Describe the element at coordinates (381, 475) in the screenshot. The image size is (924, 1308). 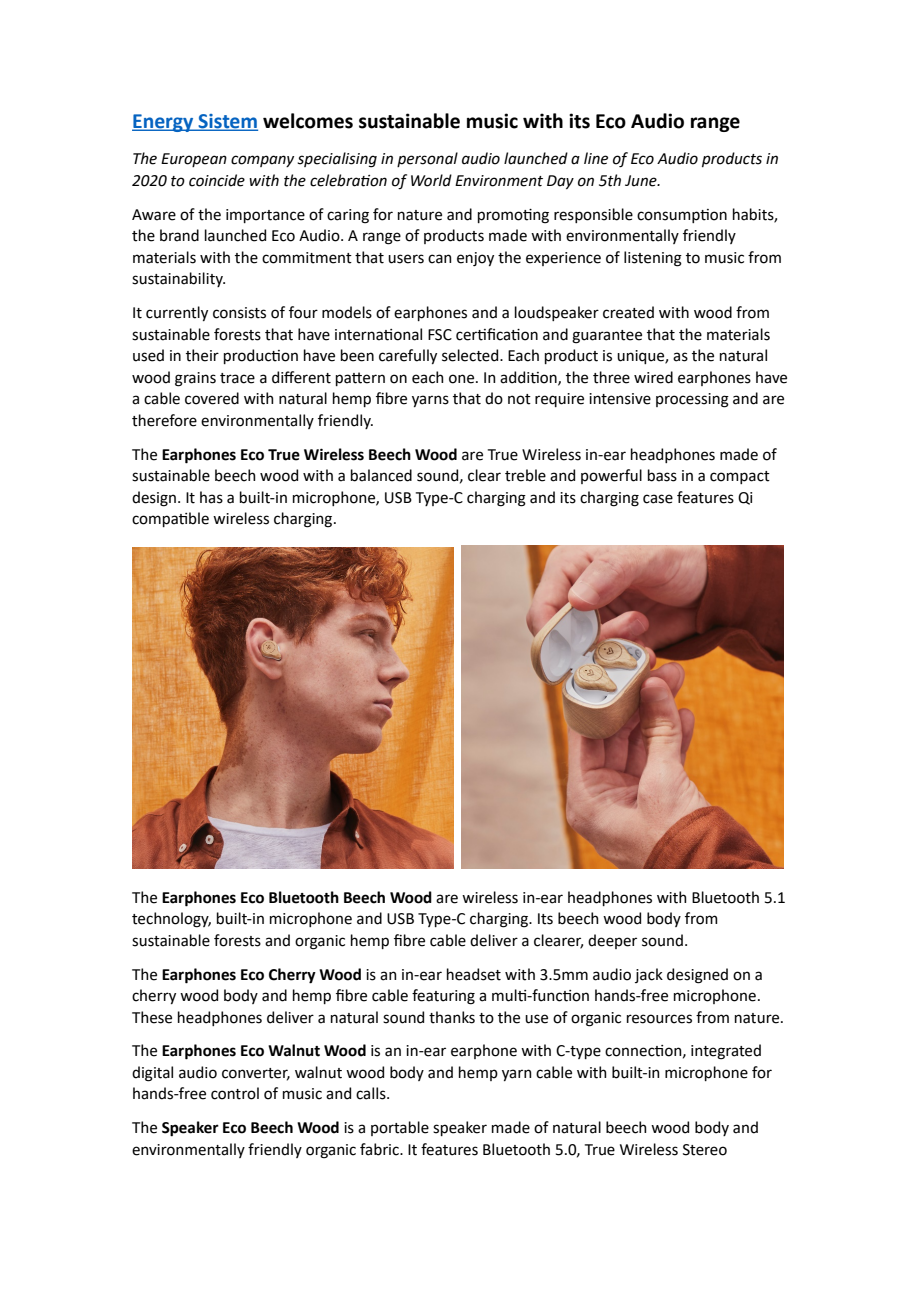
I see `balanced` at that location.
